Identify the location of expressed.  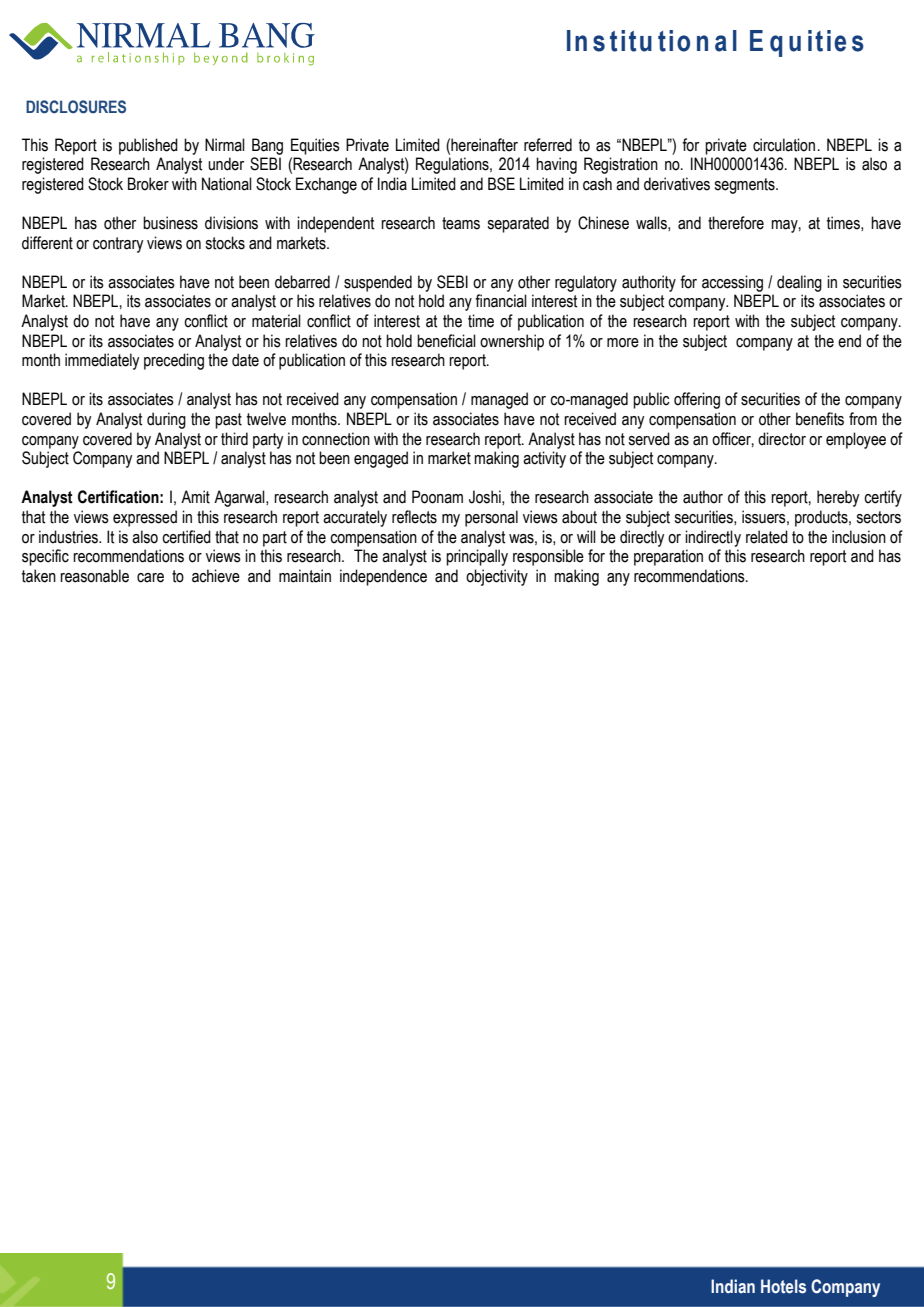
(145, 518).
